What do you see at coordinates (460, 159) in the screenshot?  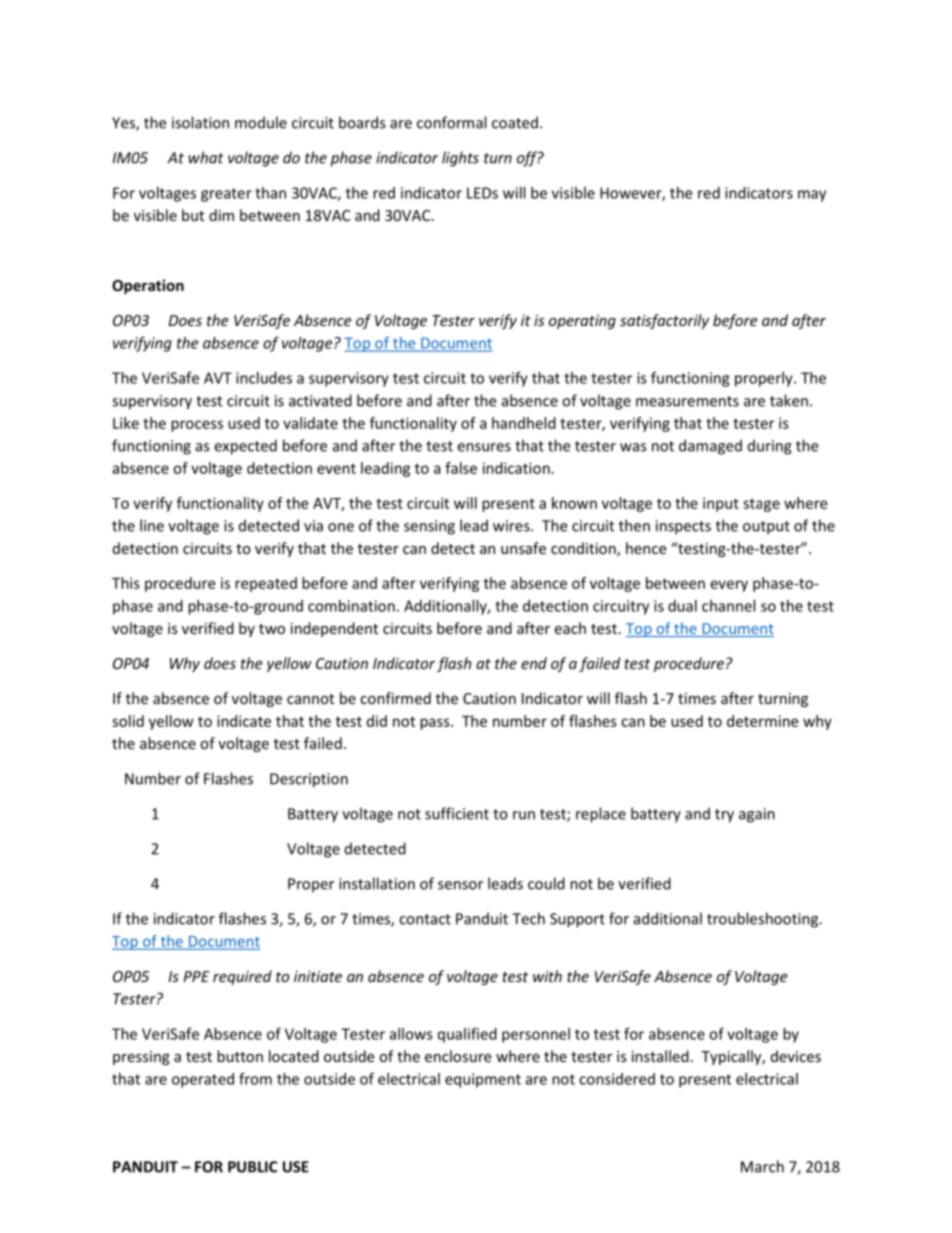 I see `lights` at bounding box center [460, 159].
